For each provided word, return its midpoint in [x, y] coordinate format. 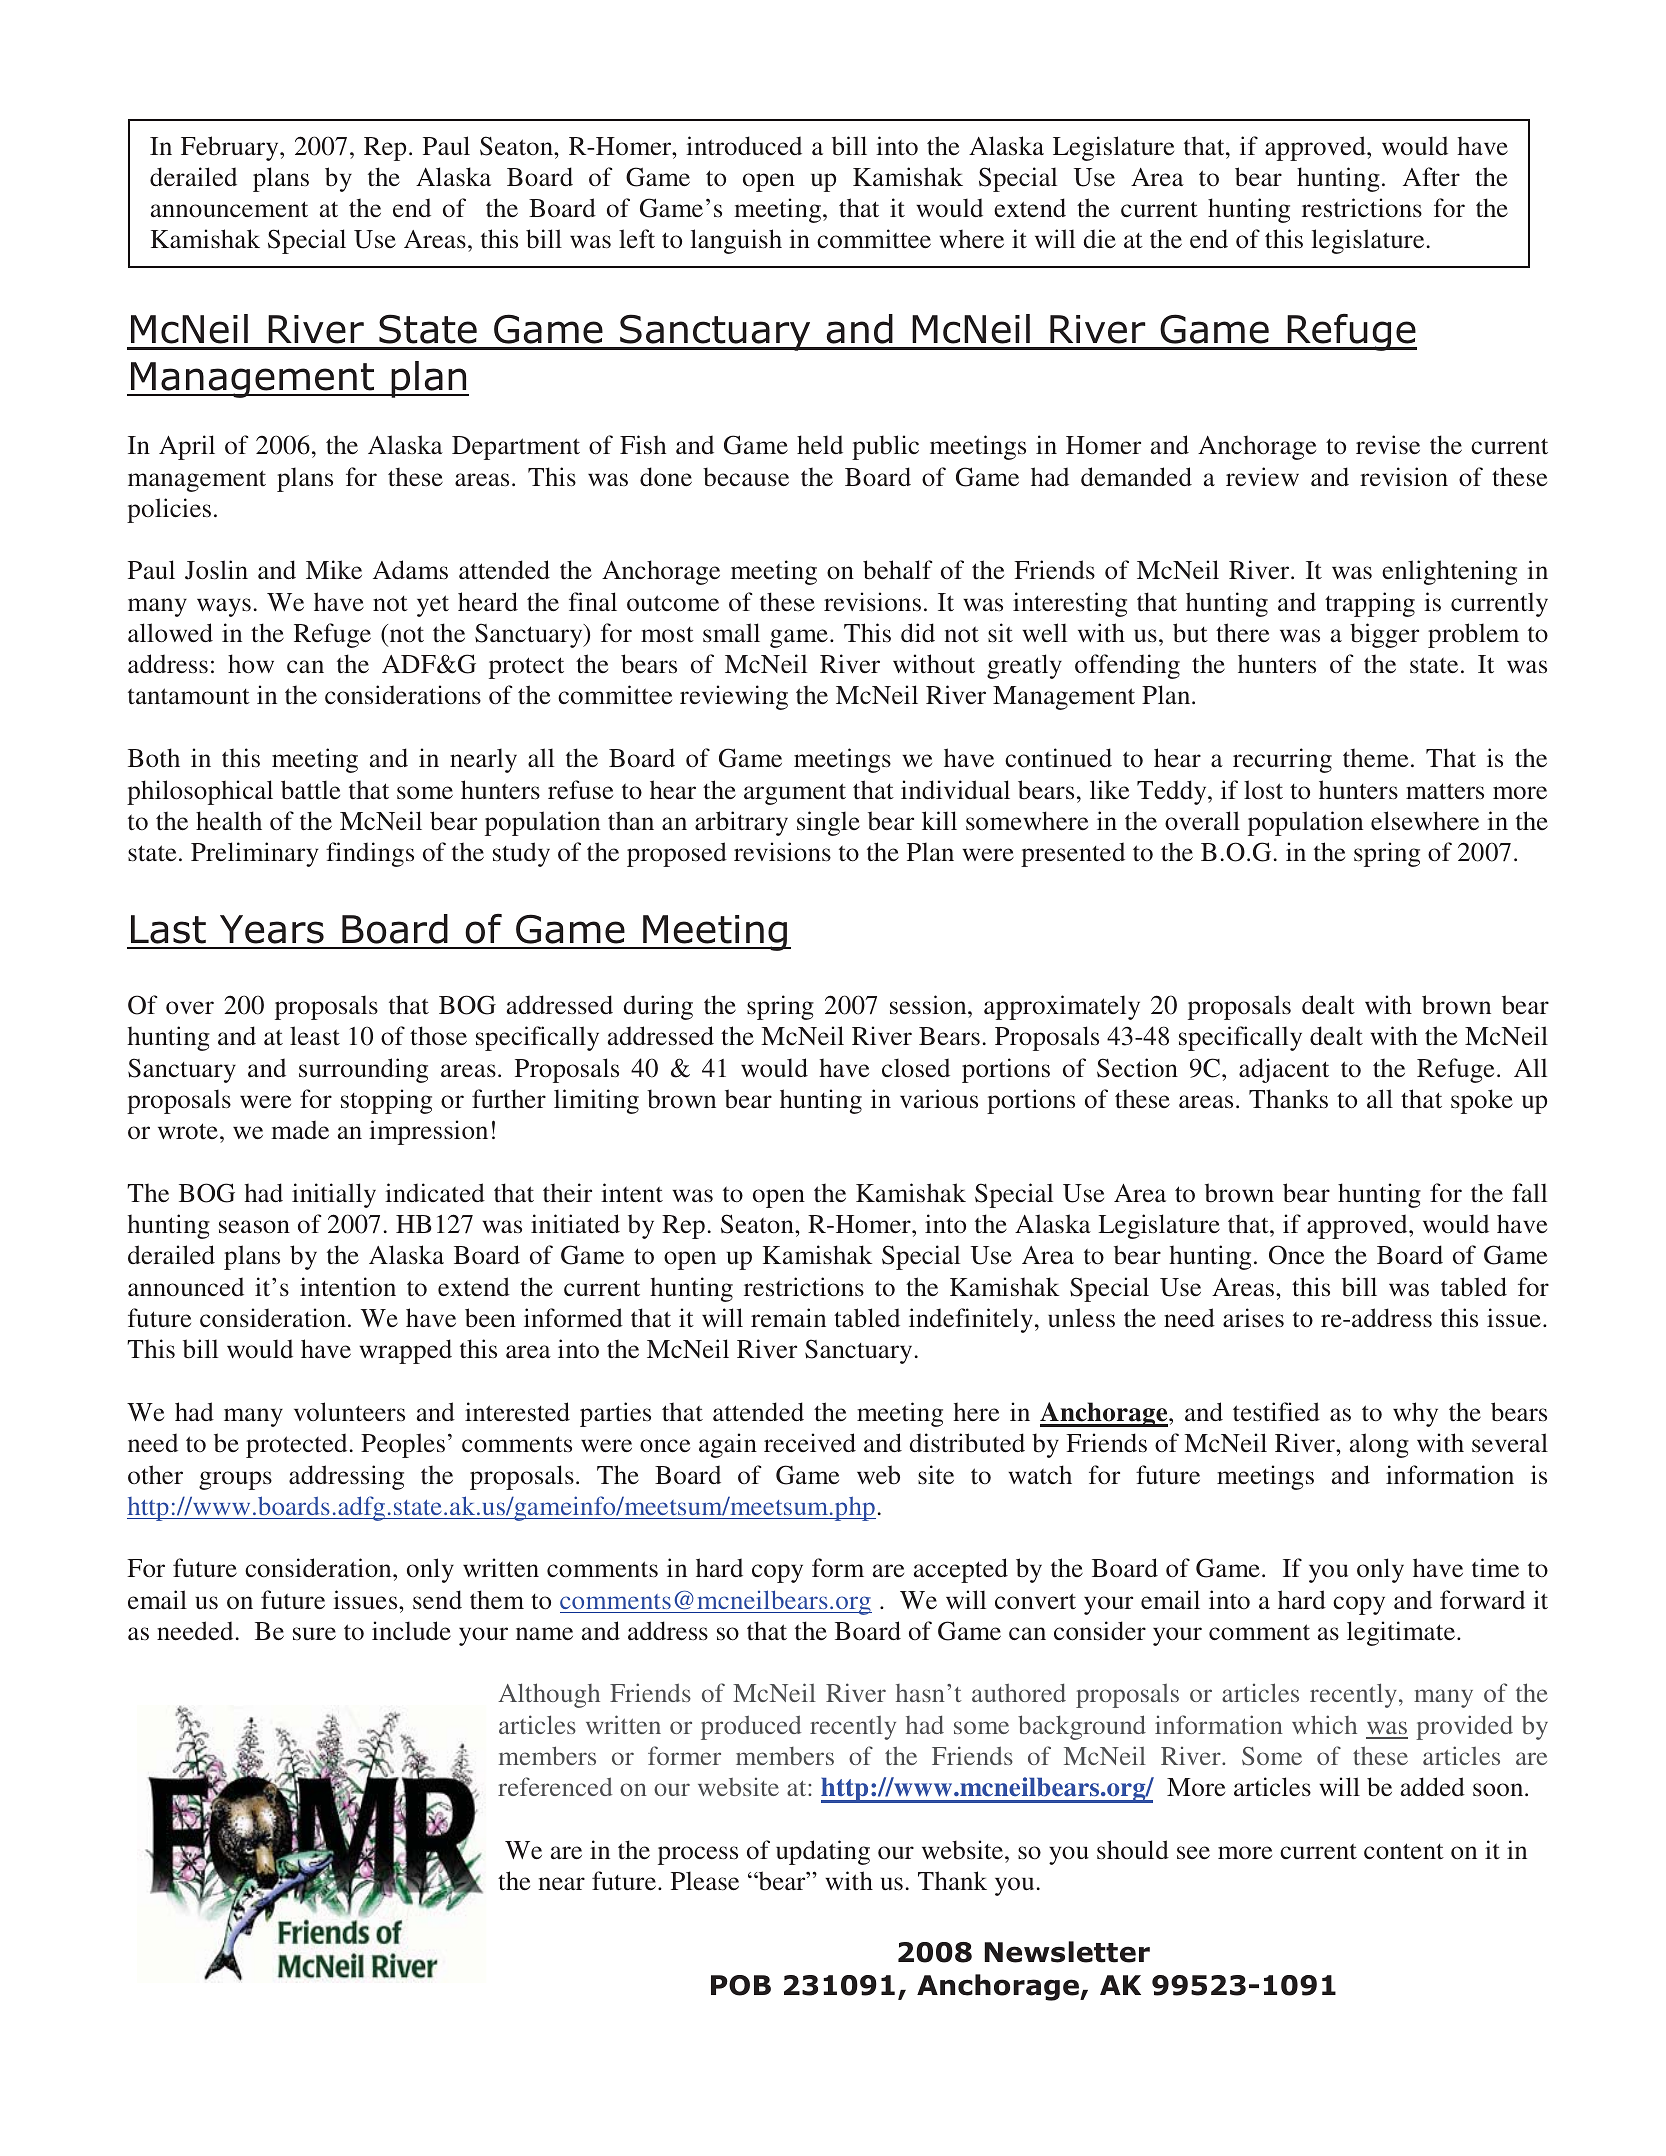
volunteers [349, 1412]
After [1431, 176]
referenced [555, 1786]
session [929, 1005]
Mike [334, 570]
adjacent [1284, 1070]
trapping [1370, 604]
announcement [229, 209]
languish [736, 241]
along [1379, 1445]
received [810, 1443]
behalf [898, 570]
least [315, 1036]
